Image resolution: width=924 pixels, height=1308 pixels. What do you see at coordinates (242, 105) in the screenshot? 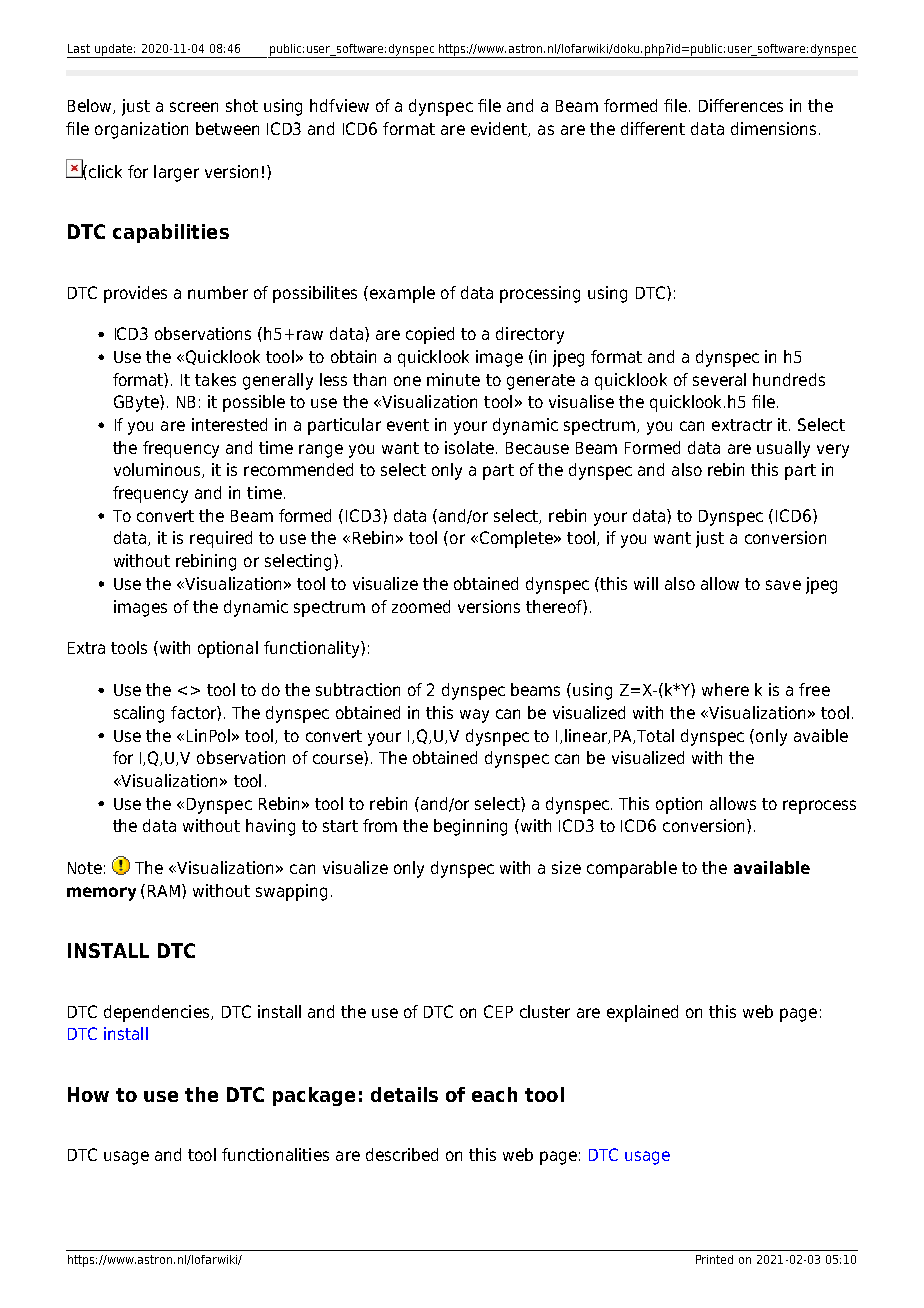
I see `shot` at bounding box center [242, 105].
